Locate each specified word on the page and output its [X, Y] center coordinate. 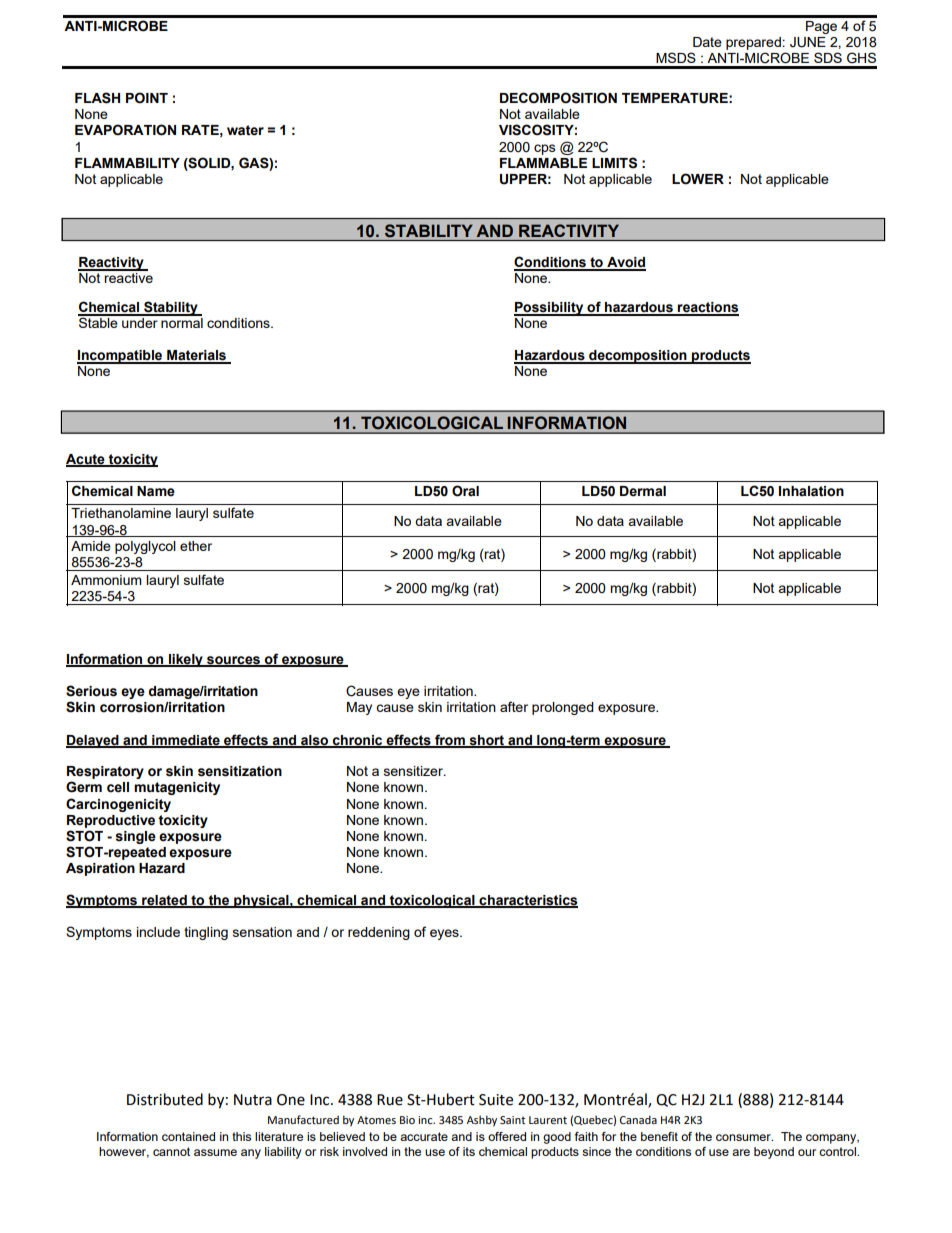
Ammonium [106, 580]
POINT [147, 98]
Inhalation [811, 491]
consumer [744, 1137]
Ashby [482, 1121]
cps [545, 149]
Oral [465, 491]
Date [707, 42]
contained [188, 1136]
